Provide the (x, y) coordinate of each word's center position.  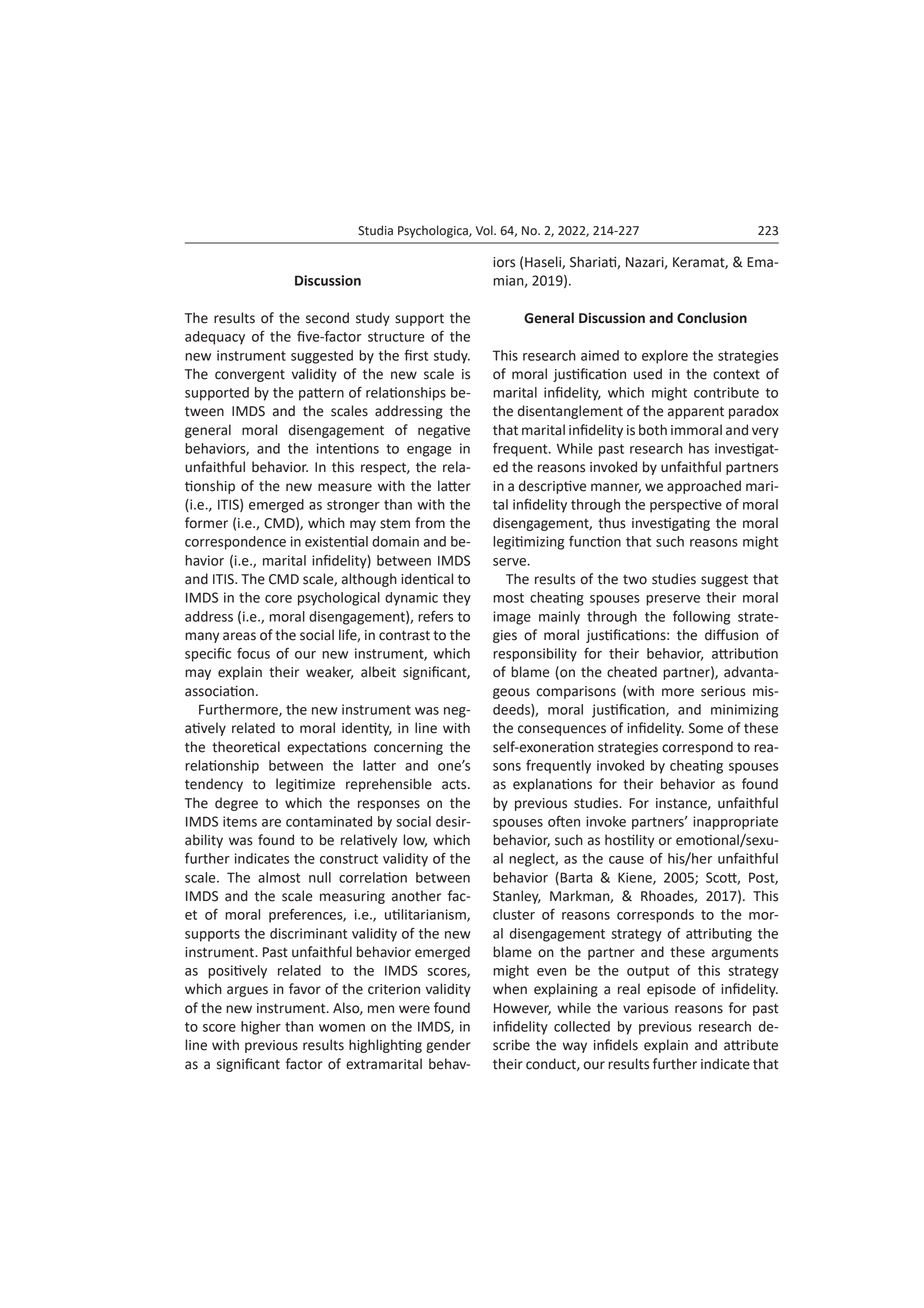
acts (455, 784)
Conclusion (712, 318)
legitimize (305, 785)
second (327, 318)
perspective (686, 506)
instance (682, 804)
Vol (485, 230)
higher (261, 1028)
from (430, 523)
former (206, 523)
